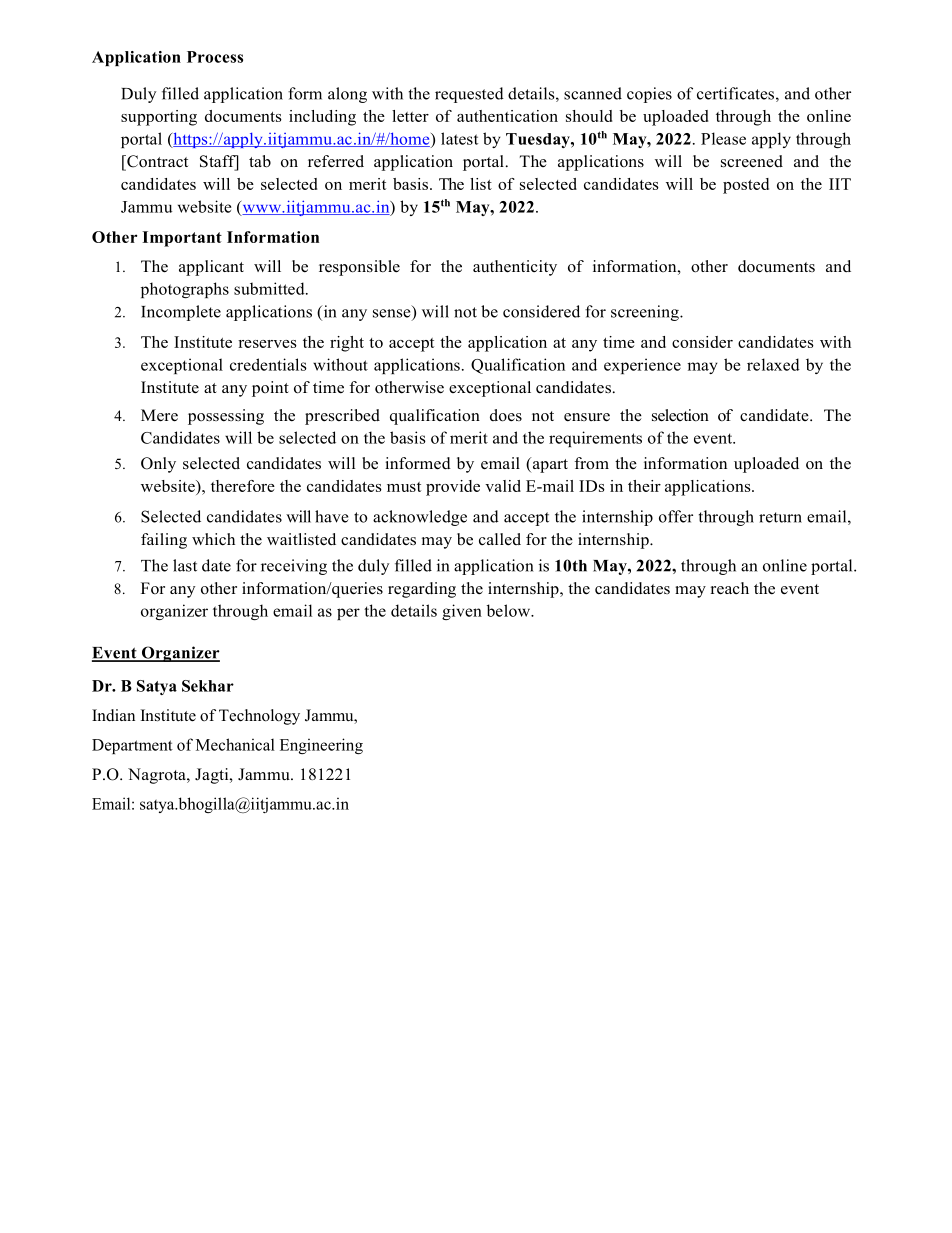  Describe the element at coordinates (159, 415) in the screenshot. I see `Mere` at that location.
